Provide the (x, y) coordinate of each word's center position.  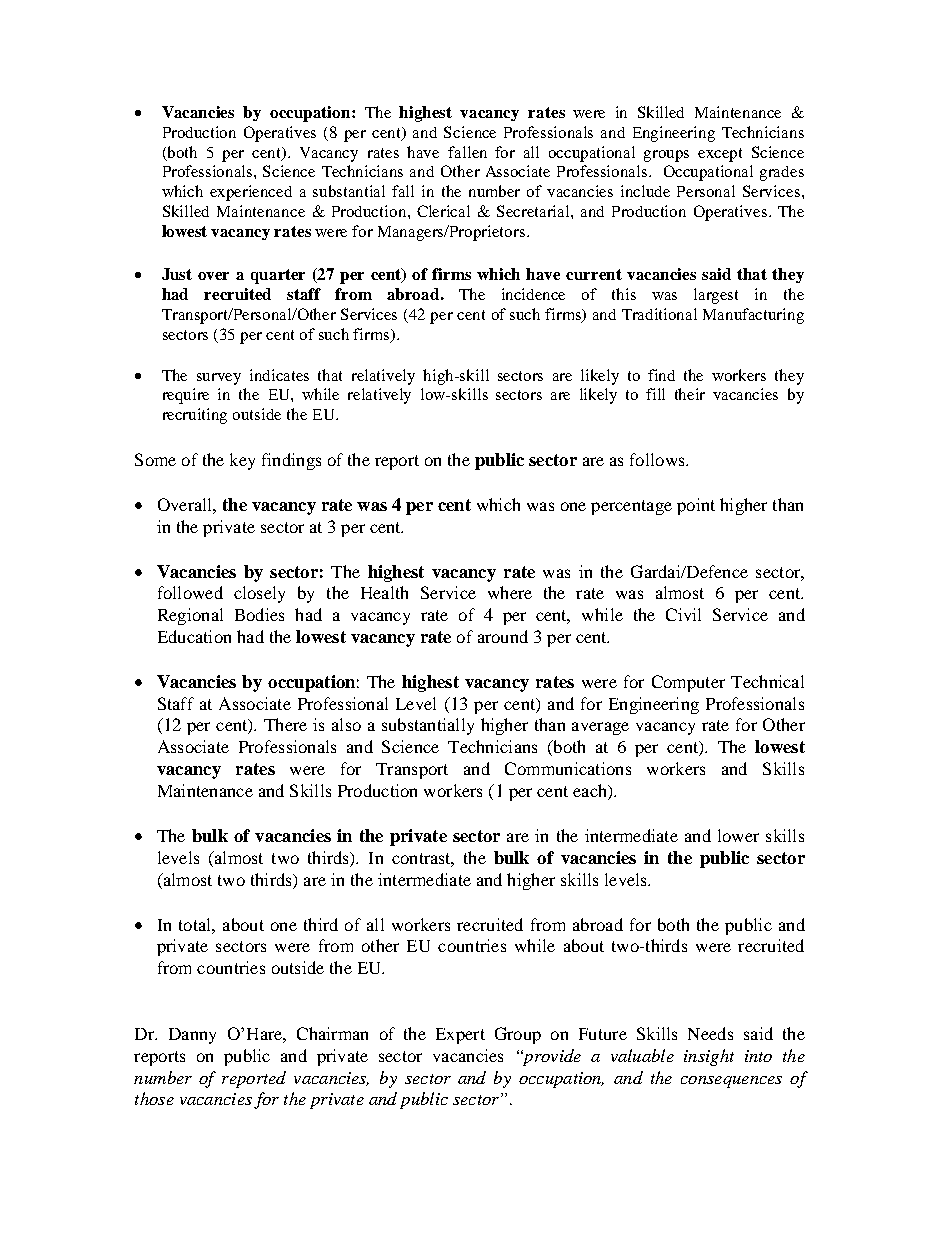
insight (709, 1057)
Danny (192, 1036)
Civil (683, 614)
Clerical (443, 211)
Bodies (259, 614)
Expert (460, 1036)
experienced (251, 193)
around (503, 636)
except (720, 155)
